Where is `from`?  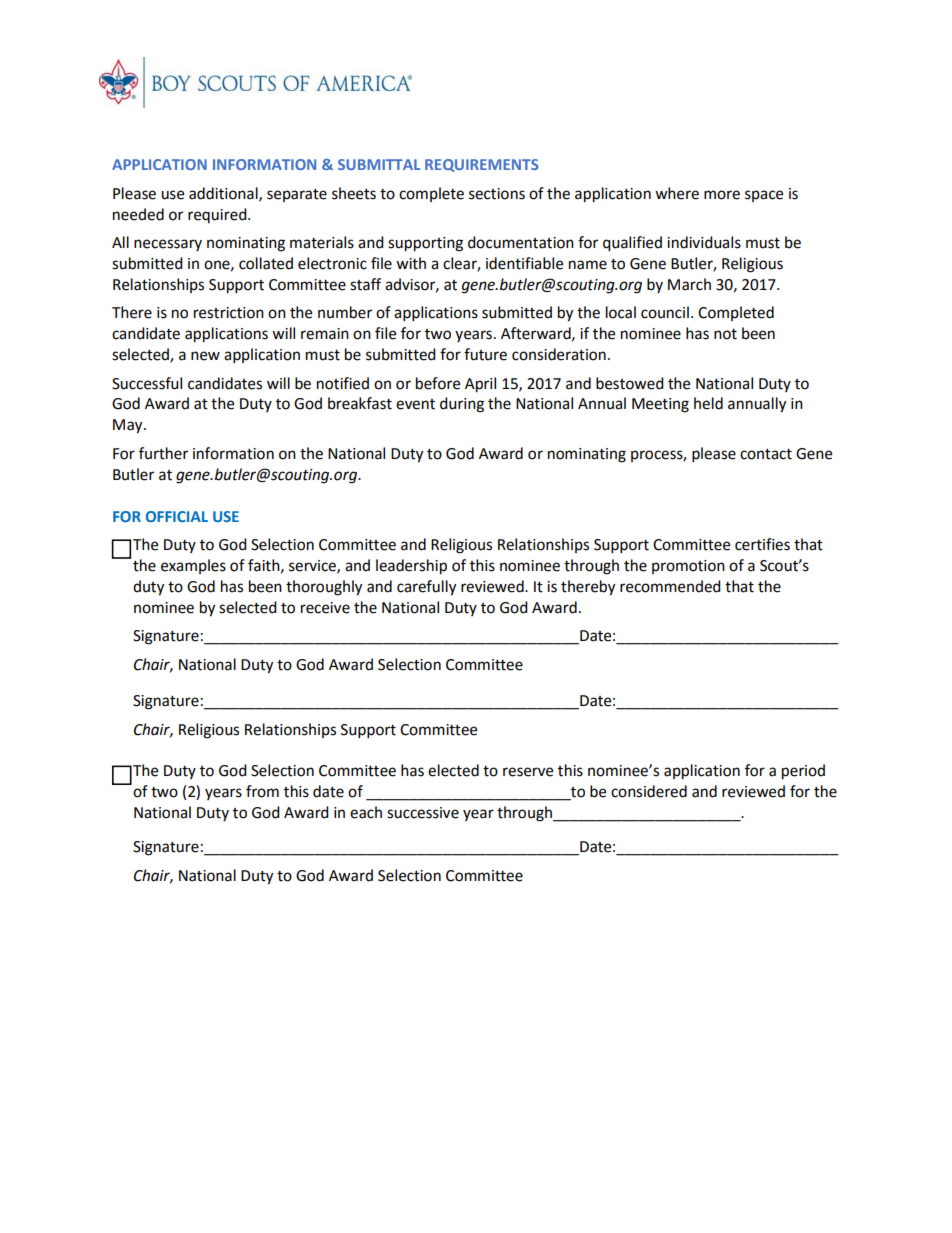 from is located at coordinates (262, 791).
